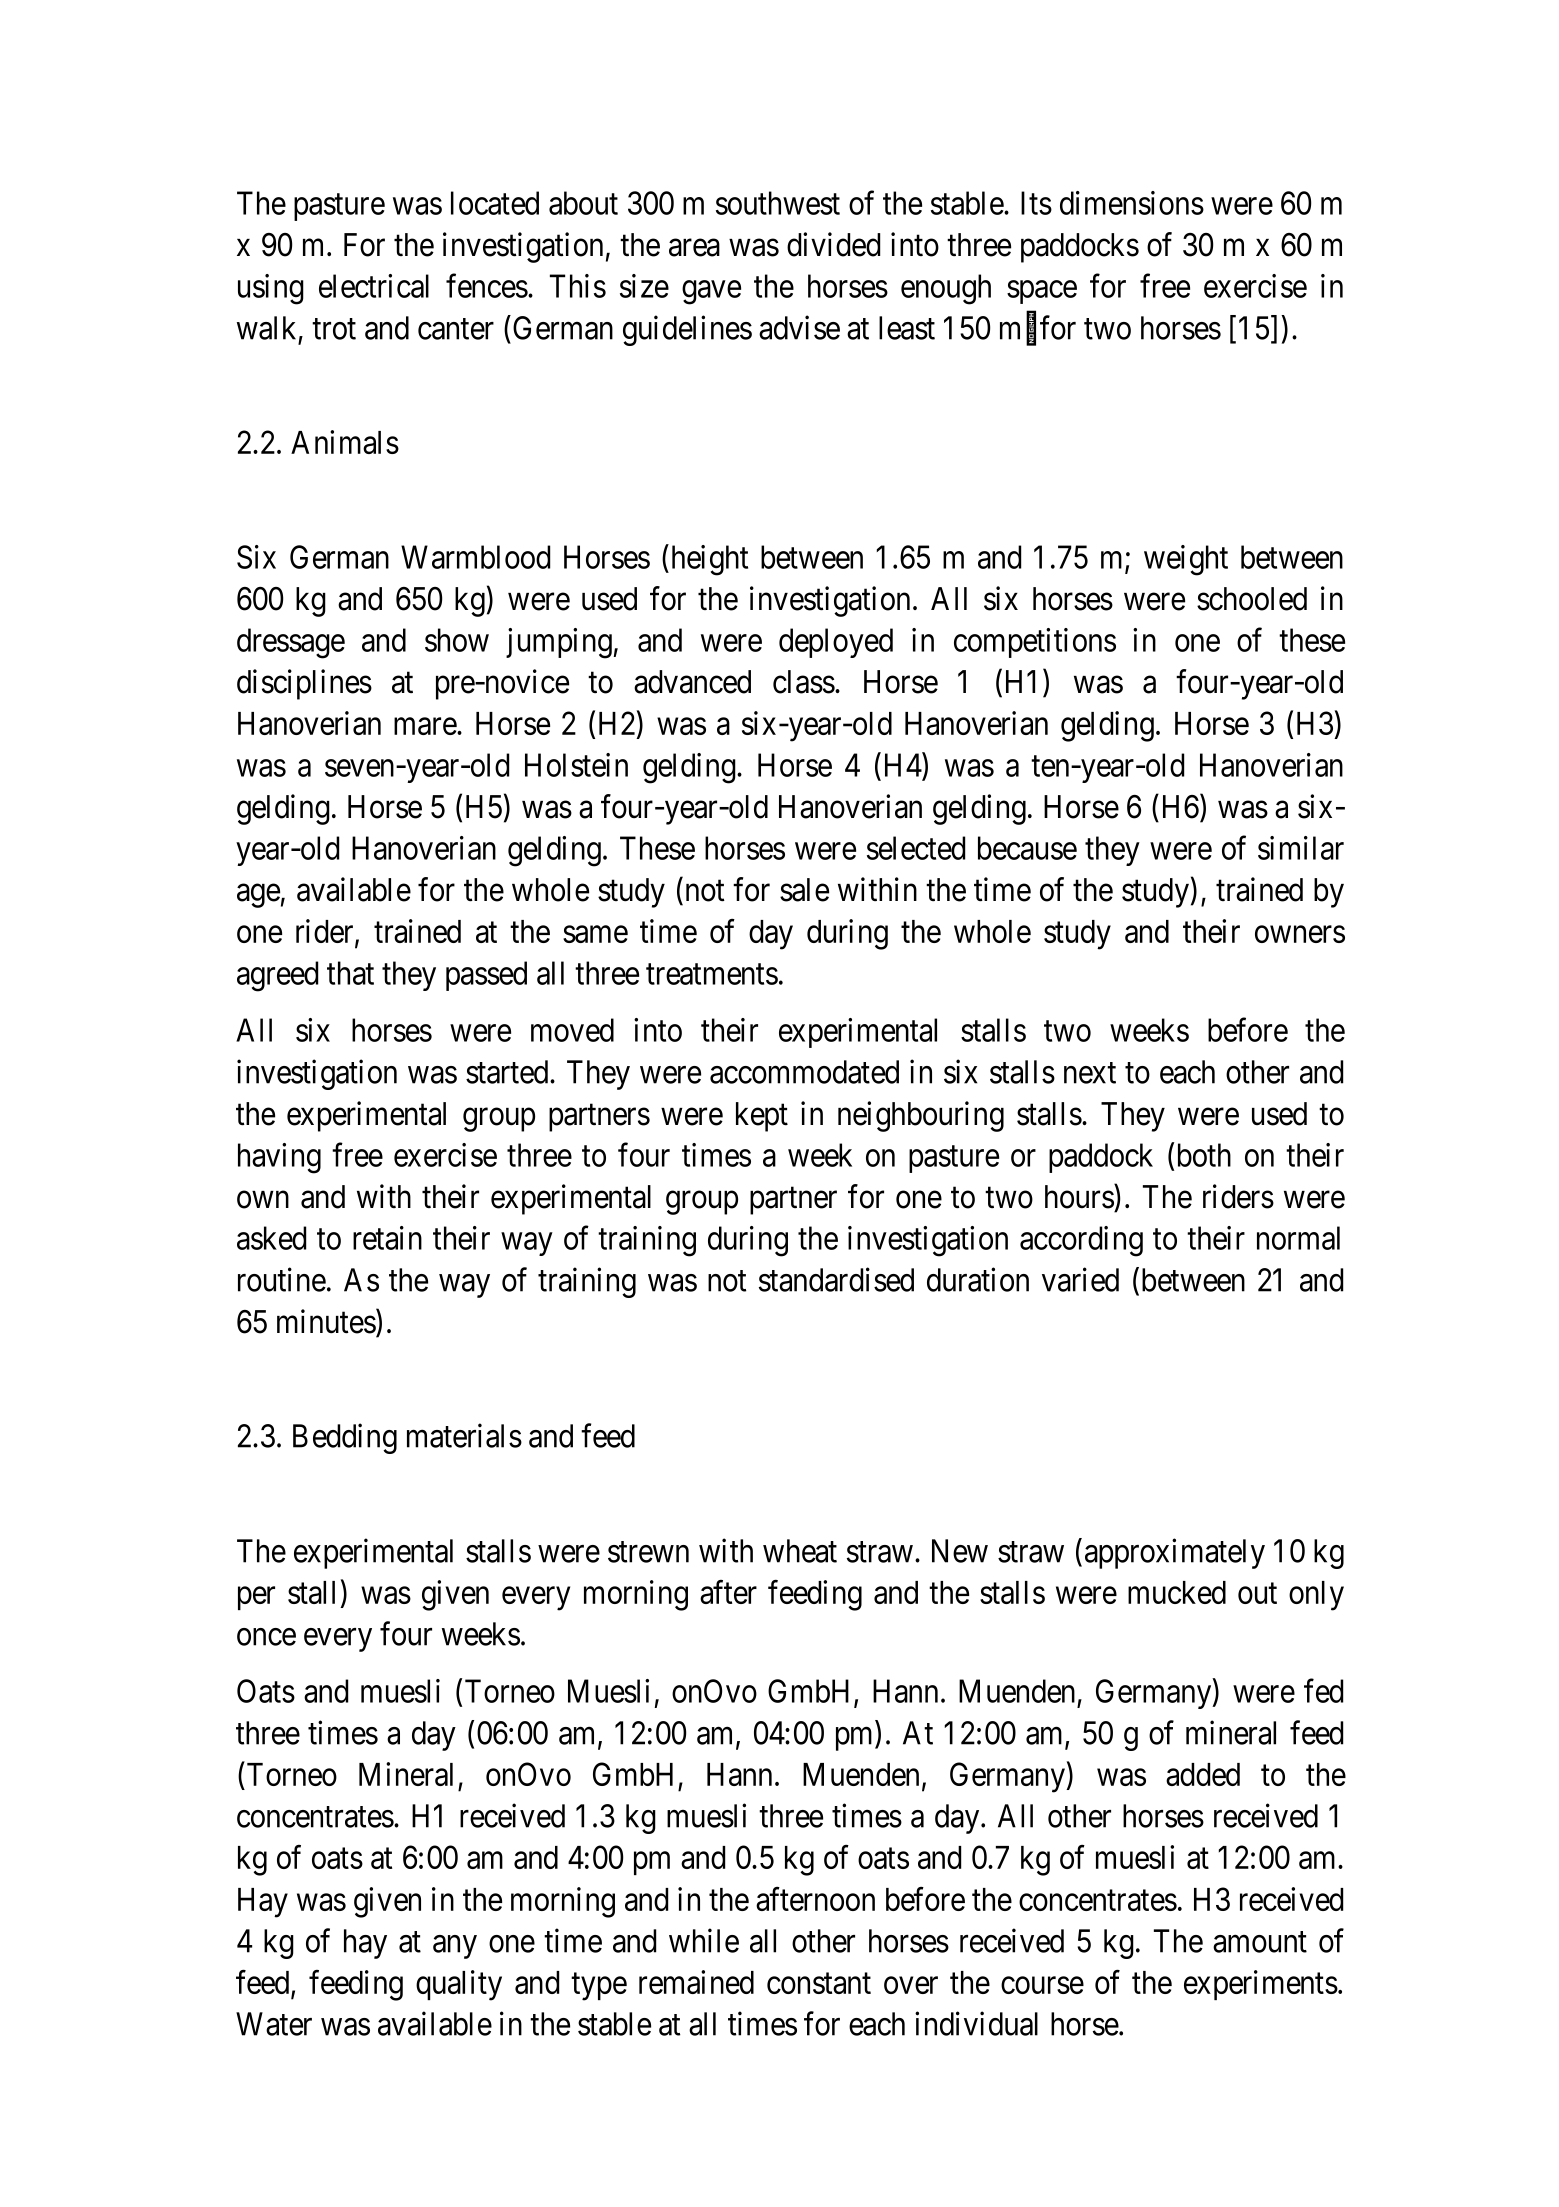 Image resolution: width=1559 pixels, height=2207 pixels. What do you see at coordinates (1260, 1942) in the document?
I see `amount` at bounding box center [1260, 1942].
